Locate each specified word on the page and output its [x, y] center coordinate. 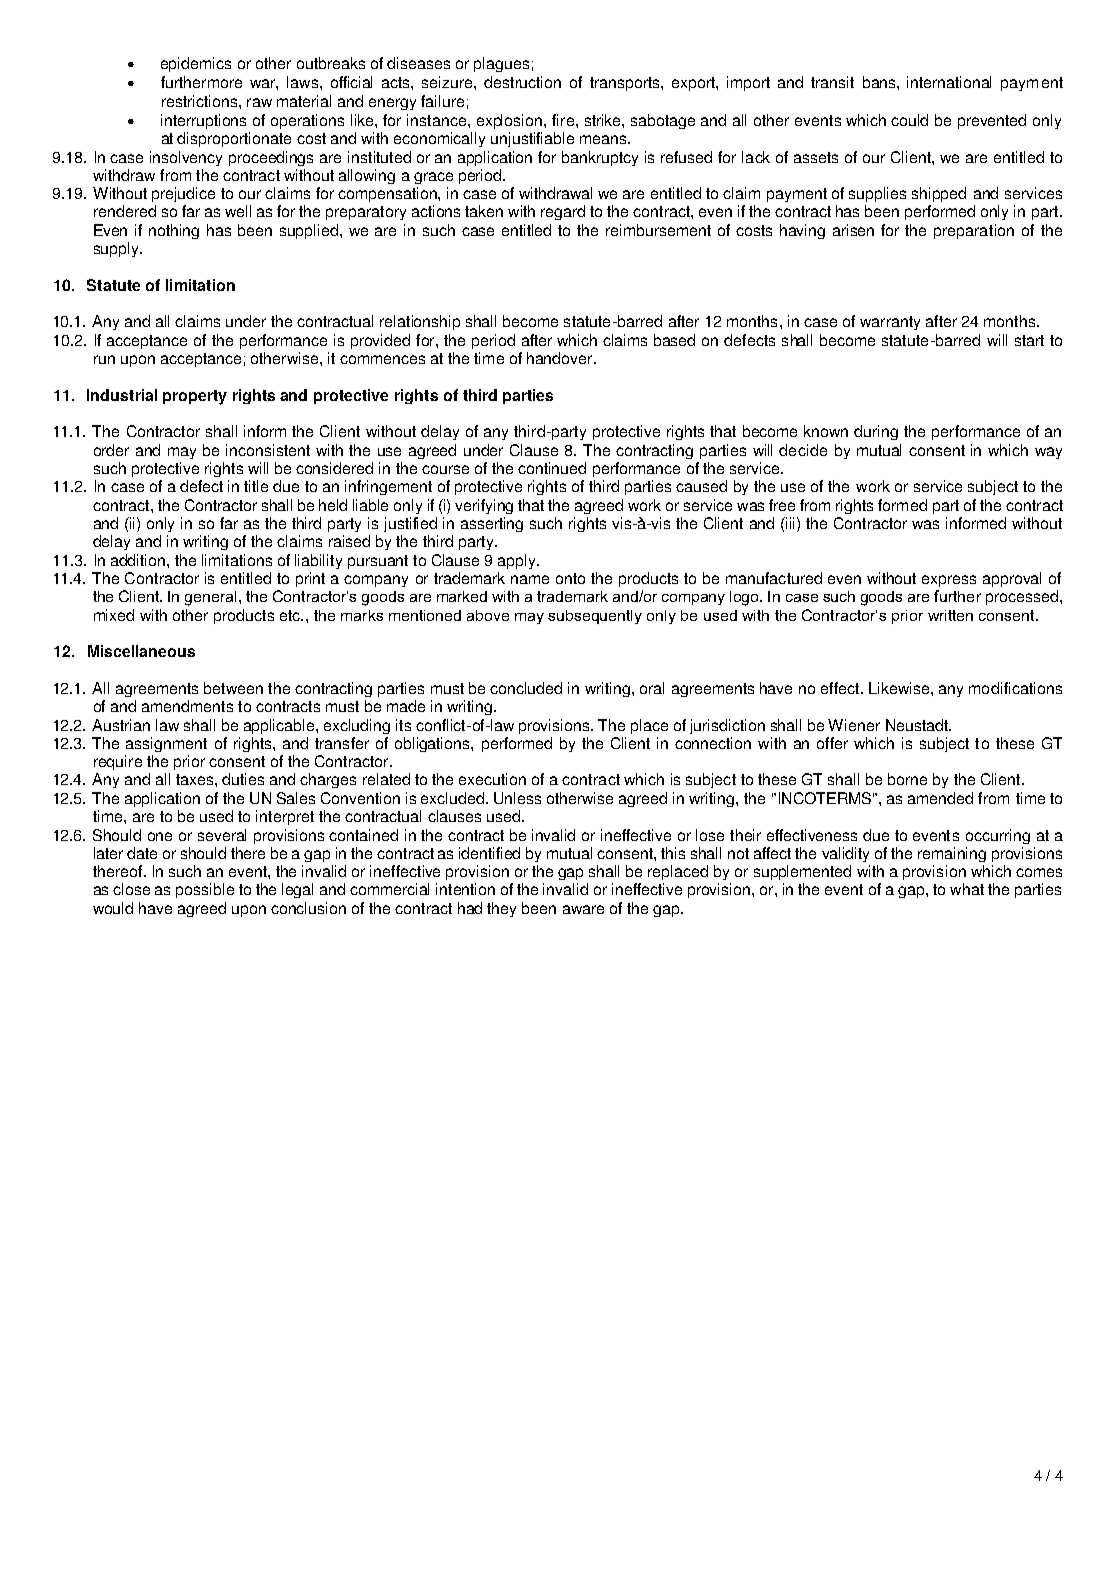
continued [552, 468]
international [949, 82]
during [876, 432]
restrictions [199, 101]
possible [205, 890]
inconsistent [268, 450]
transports [626, 84]
